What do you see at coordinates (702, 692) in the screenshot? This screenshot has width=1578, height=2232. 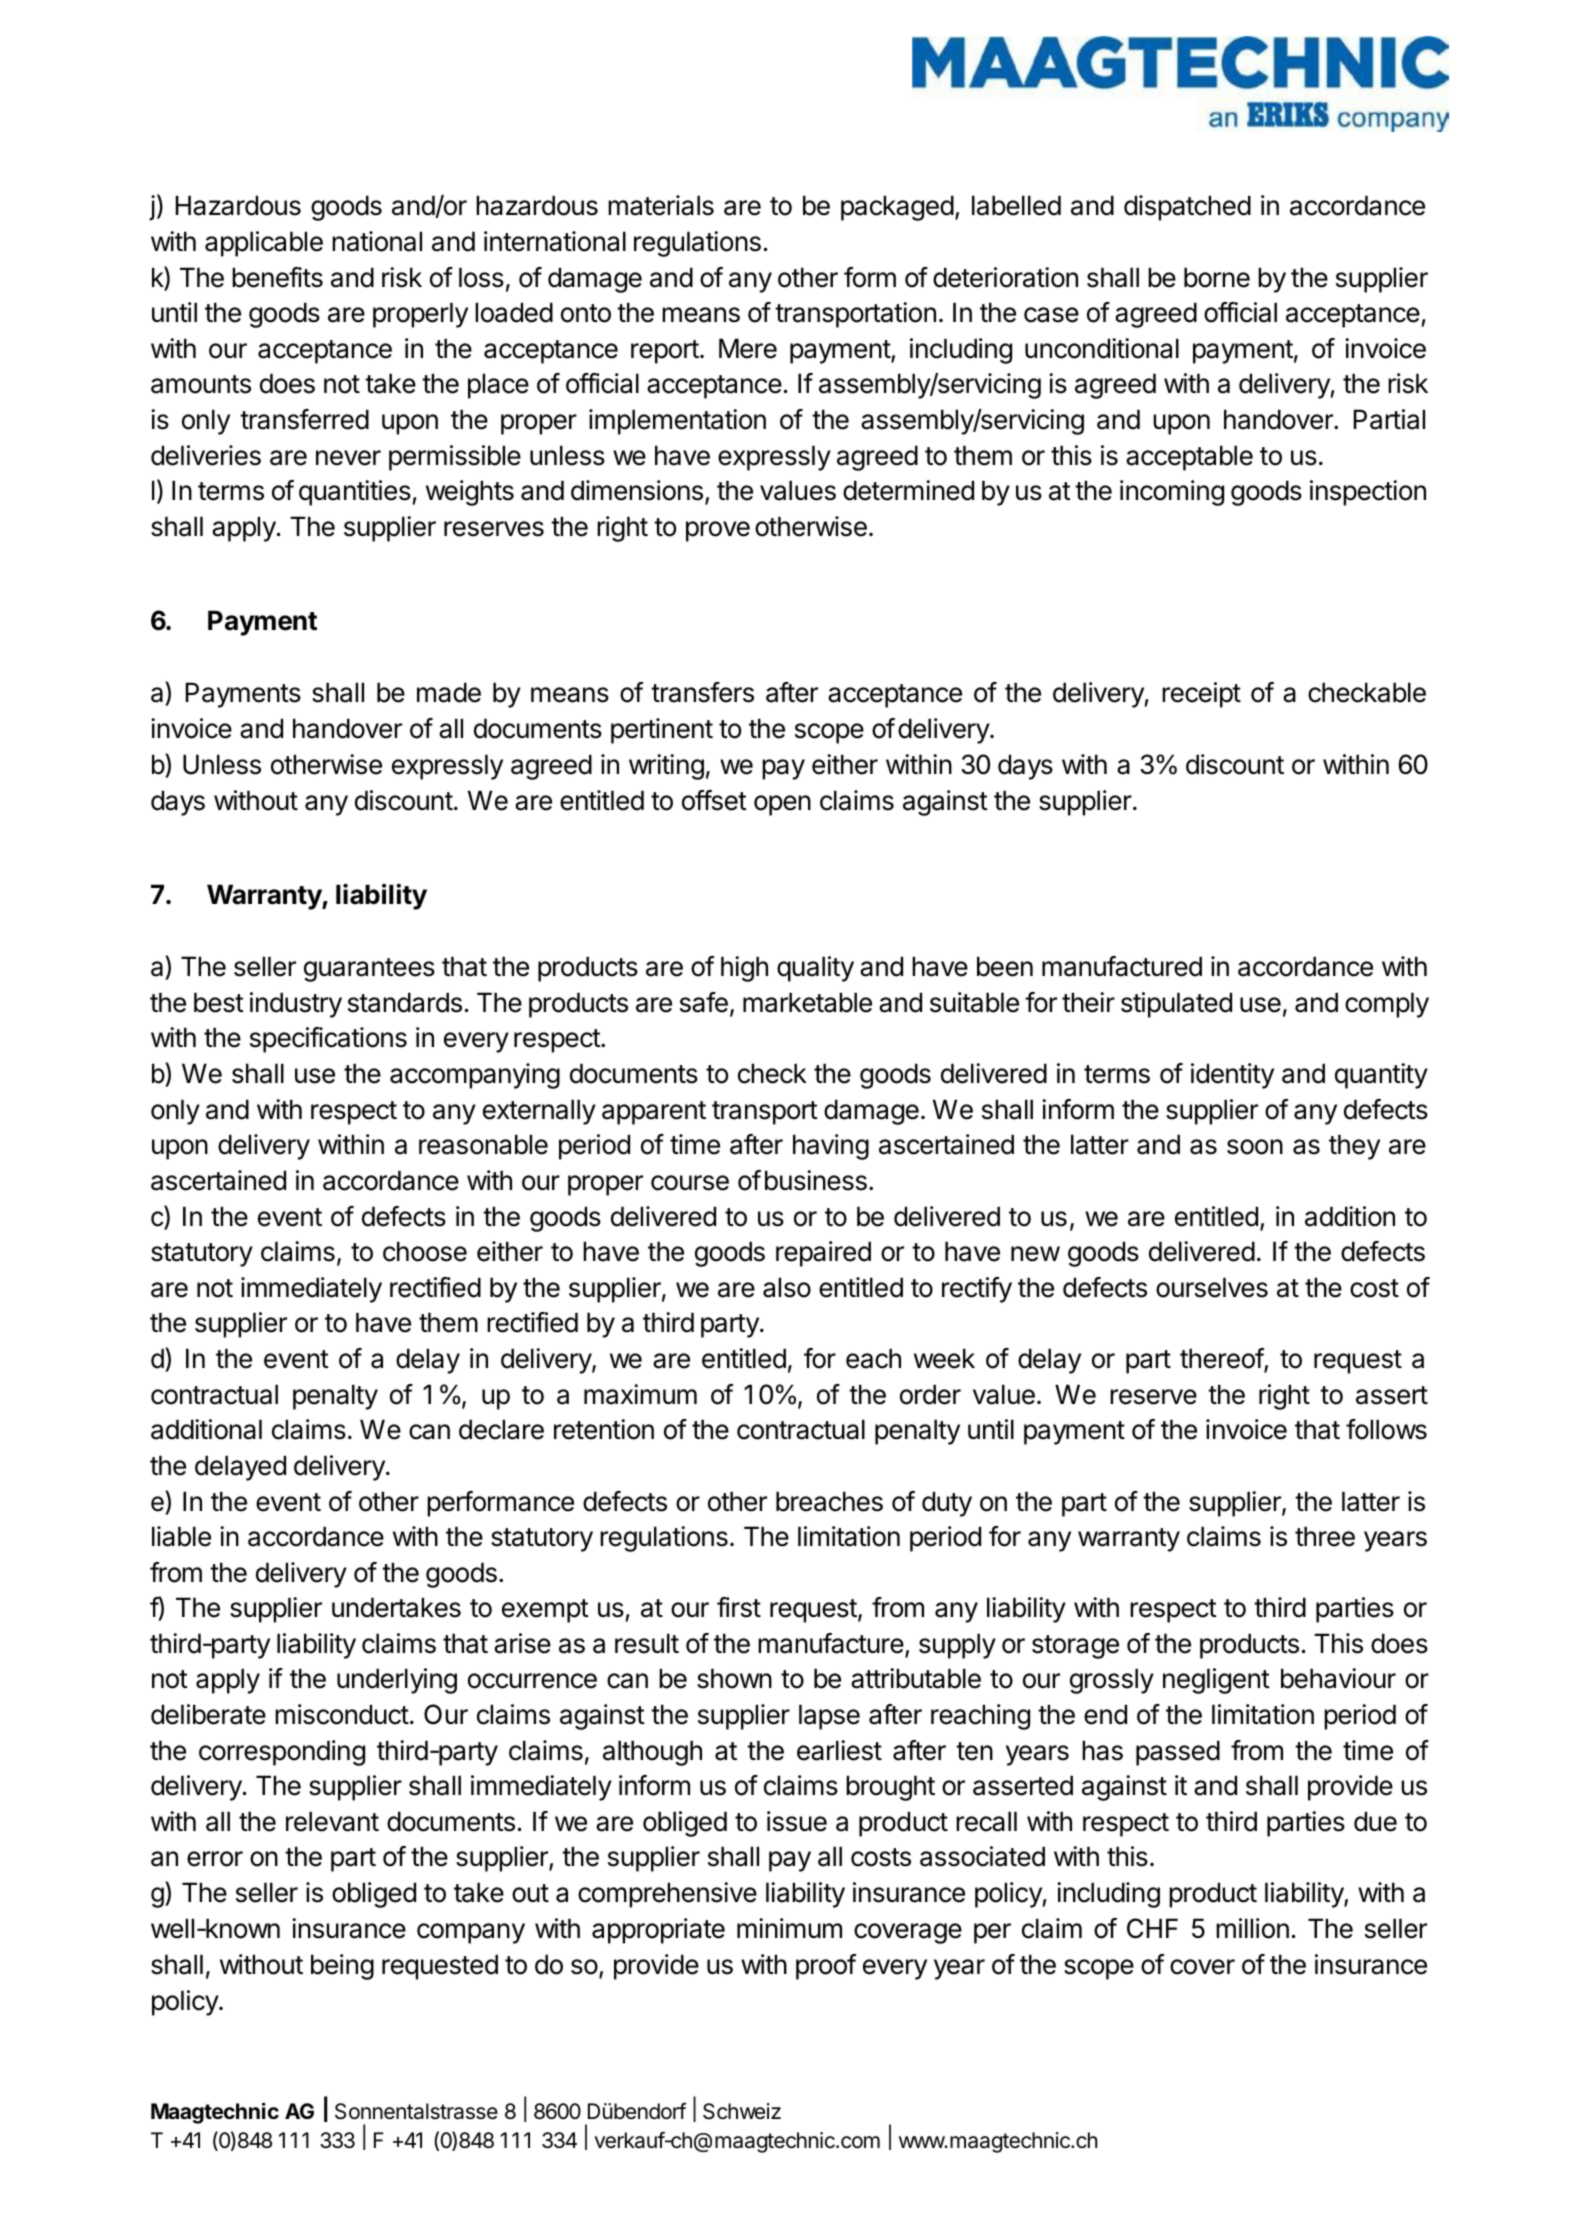 I see `transfers` at bounding box center [702, 692].
